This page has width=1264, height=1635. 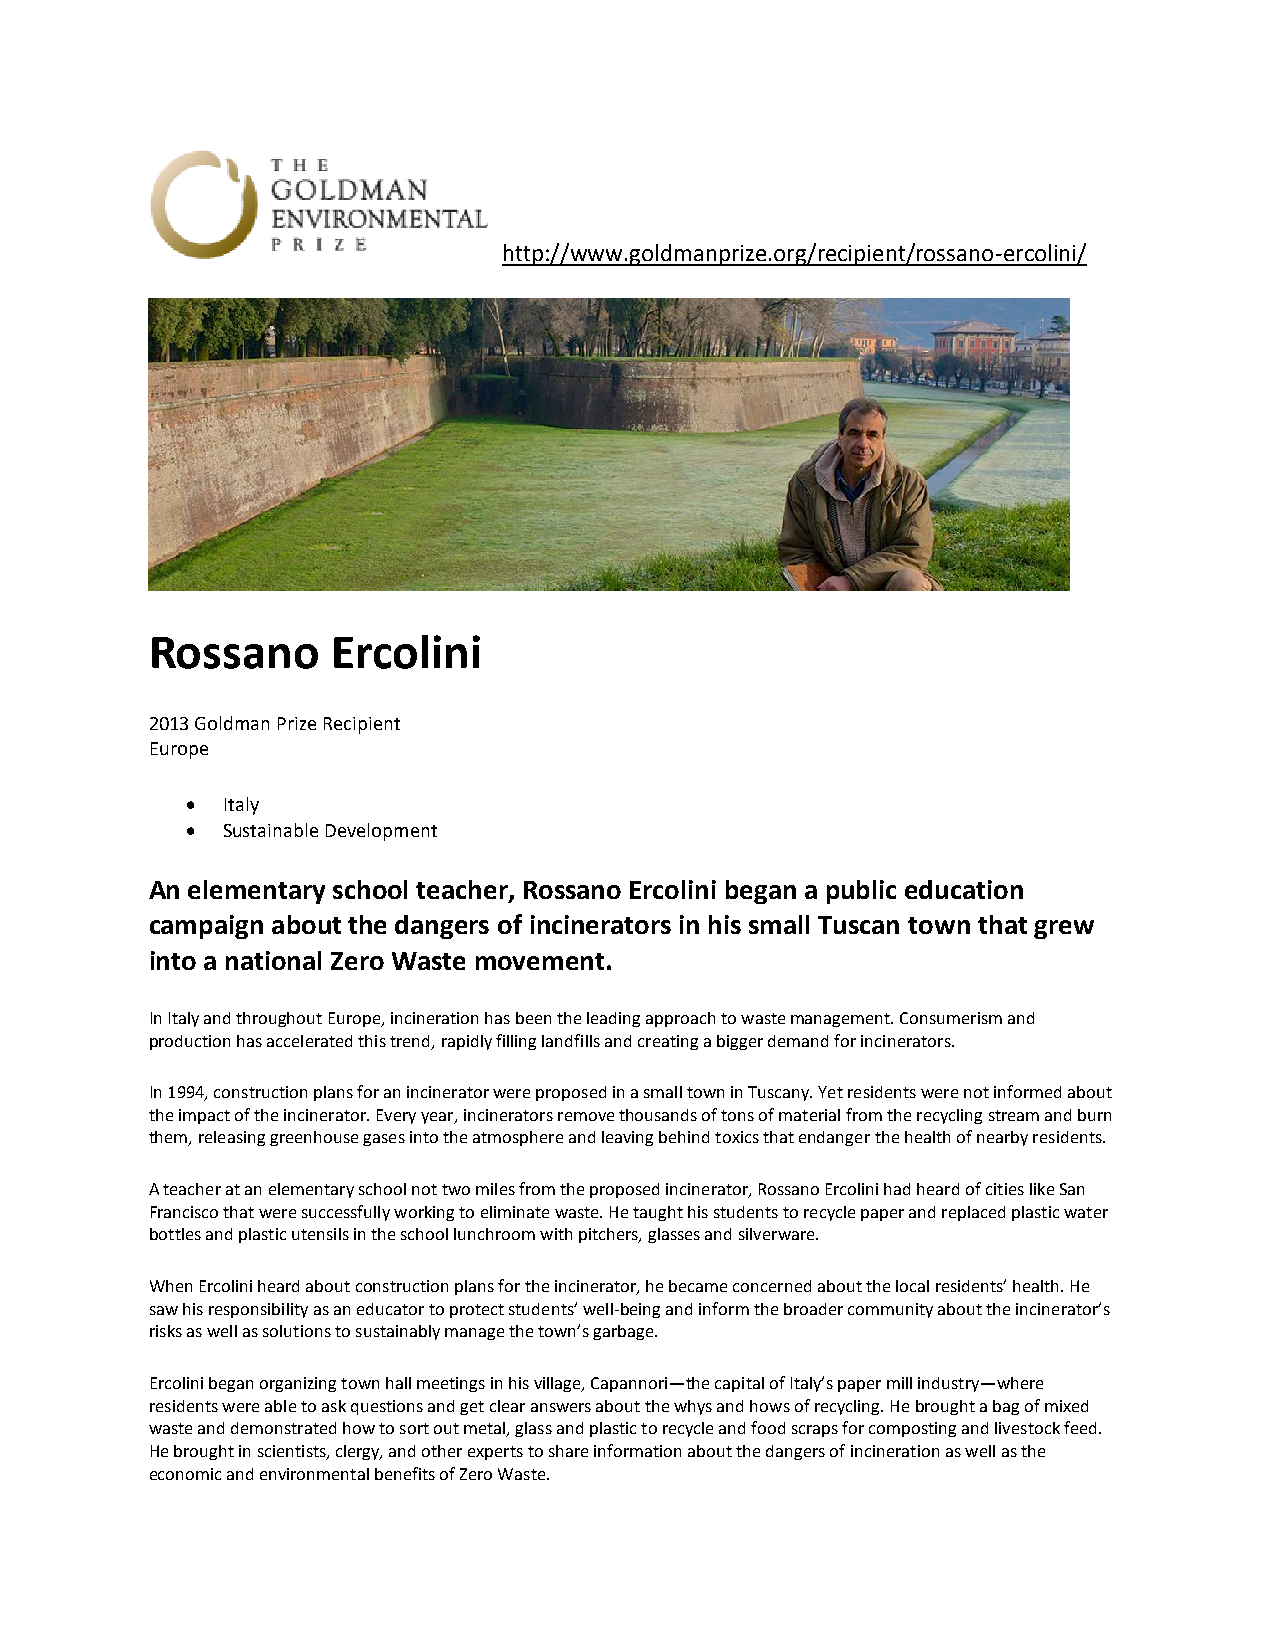 What do you see at coordinates (293, 1452) in the page?
I see `scientists` at bounding box center [293, 1452].
